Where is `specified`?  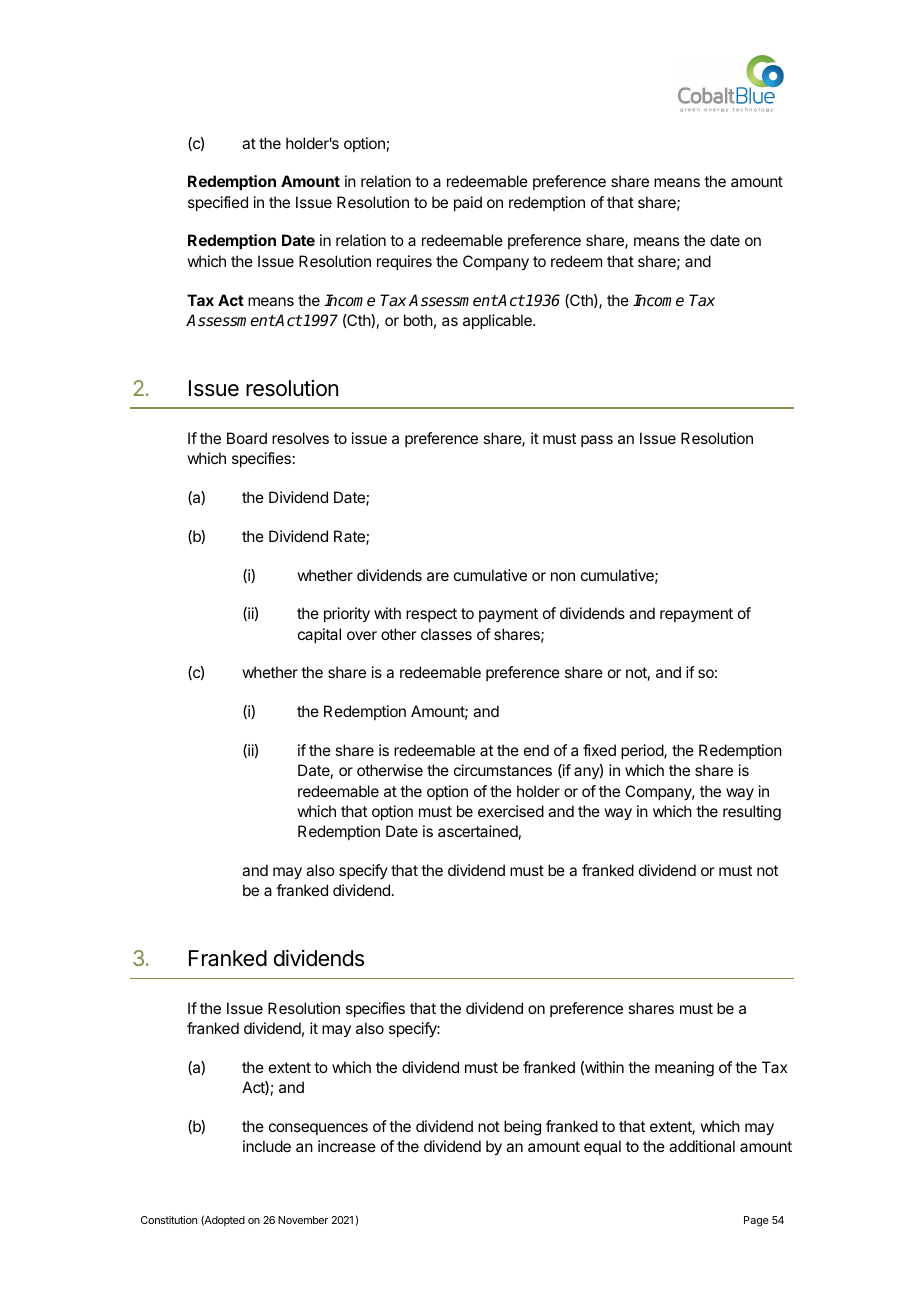 specified is located at coordinates (218, 203).
